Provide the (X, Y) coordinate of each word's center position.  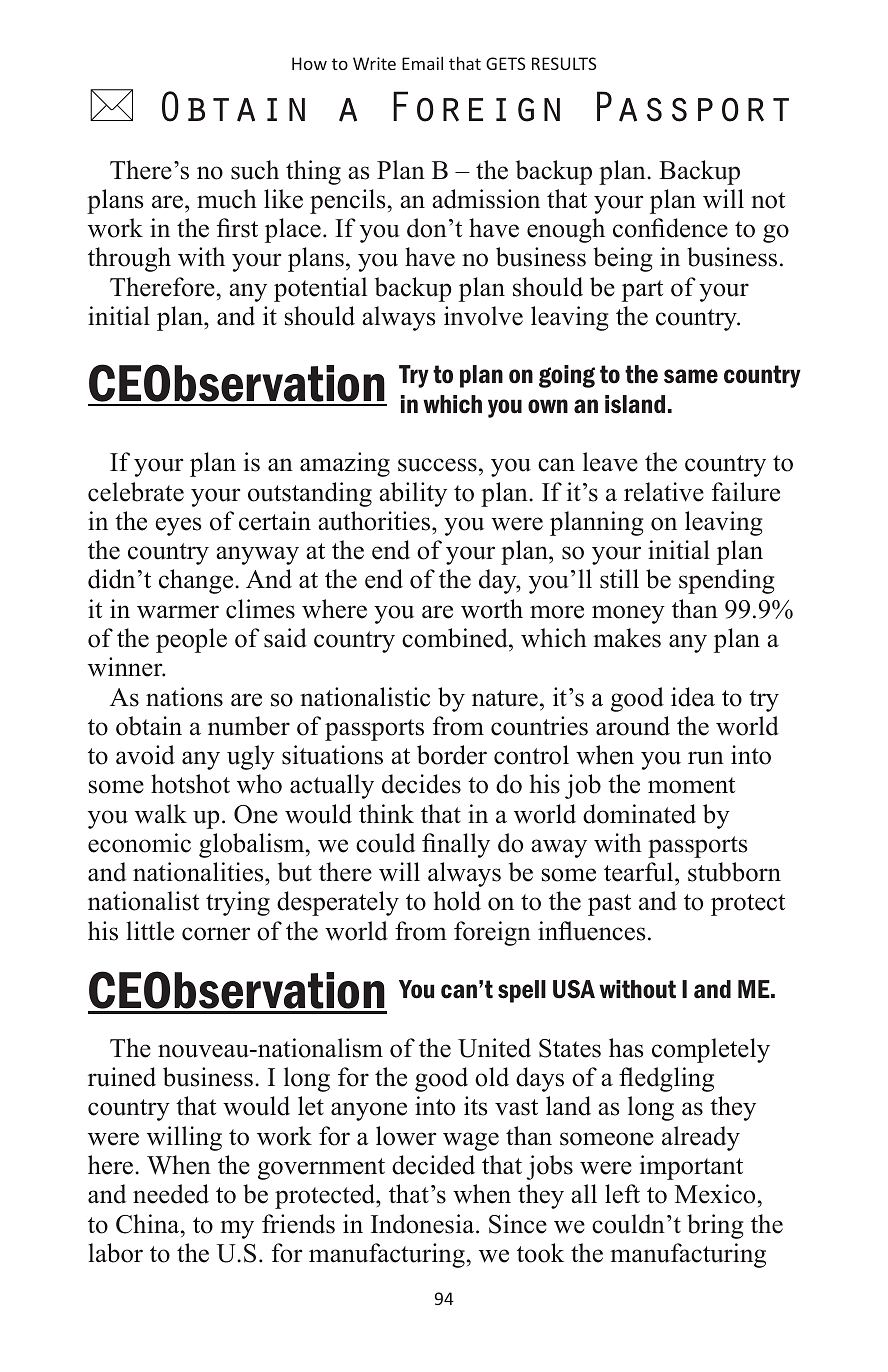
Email (422, 63)
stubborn (734, 872)
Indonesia (424, 1224)
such (255, 170)
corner (216, 934)
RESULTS (564, 63)
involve (483, 316)
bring (715, 1226)
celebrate (136, 492)
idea (693, 697)
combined (456, 638)
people (191, 640)
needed (171, 1194)
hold (457, 901)
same (691, 376)
